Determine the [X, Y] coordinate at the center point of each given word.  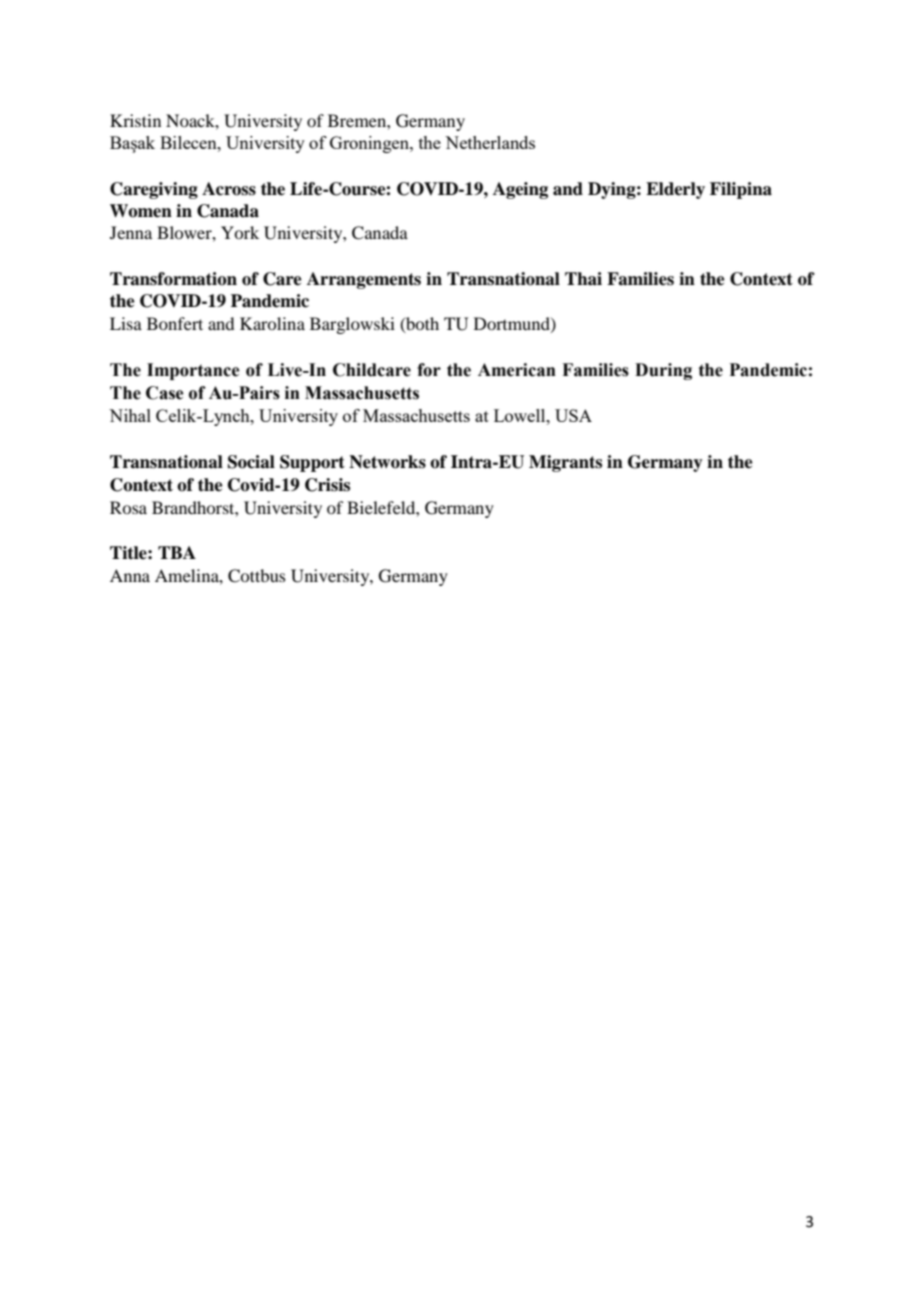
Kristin [135, 120]
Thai [583, 279]
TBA [177, 552]
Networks [387, 462]
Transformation [173, 279]
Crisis [327, 485]
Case [164, 393]
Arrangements [364, 280]
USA [573, 415]
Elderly [675, 190]
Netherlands [490, 142]
